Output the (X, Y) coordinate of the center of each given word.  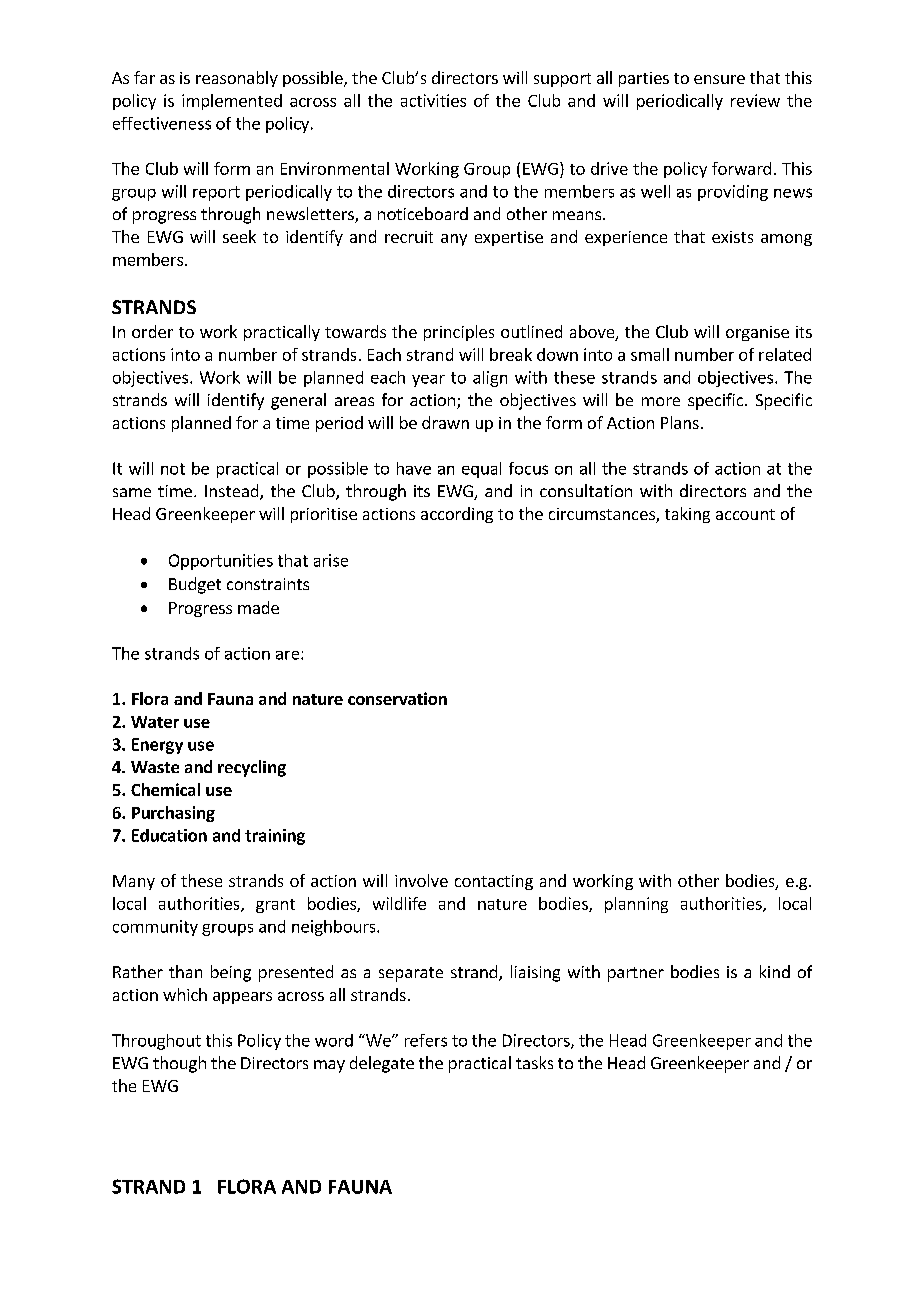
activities (433, 100)
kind (775, 971)
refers (426, 1040)
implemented (232, 102)
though (179, 1064)
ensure (719, 79)
